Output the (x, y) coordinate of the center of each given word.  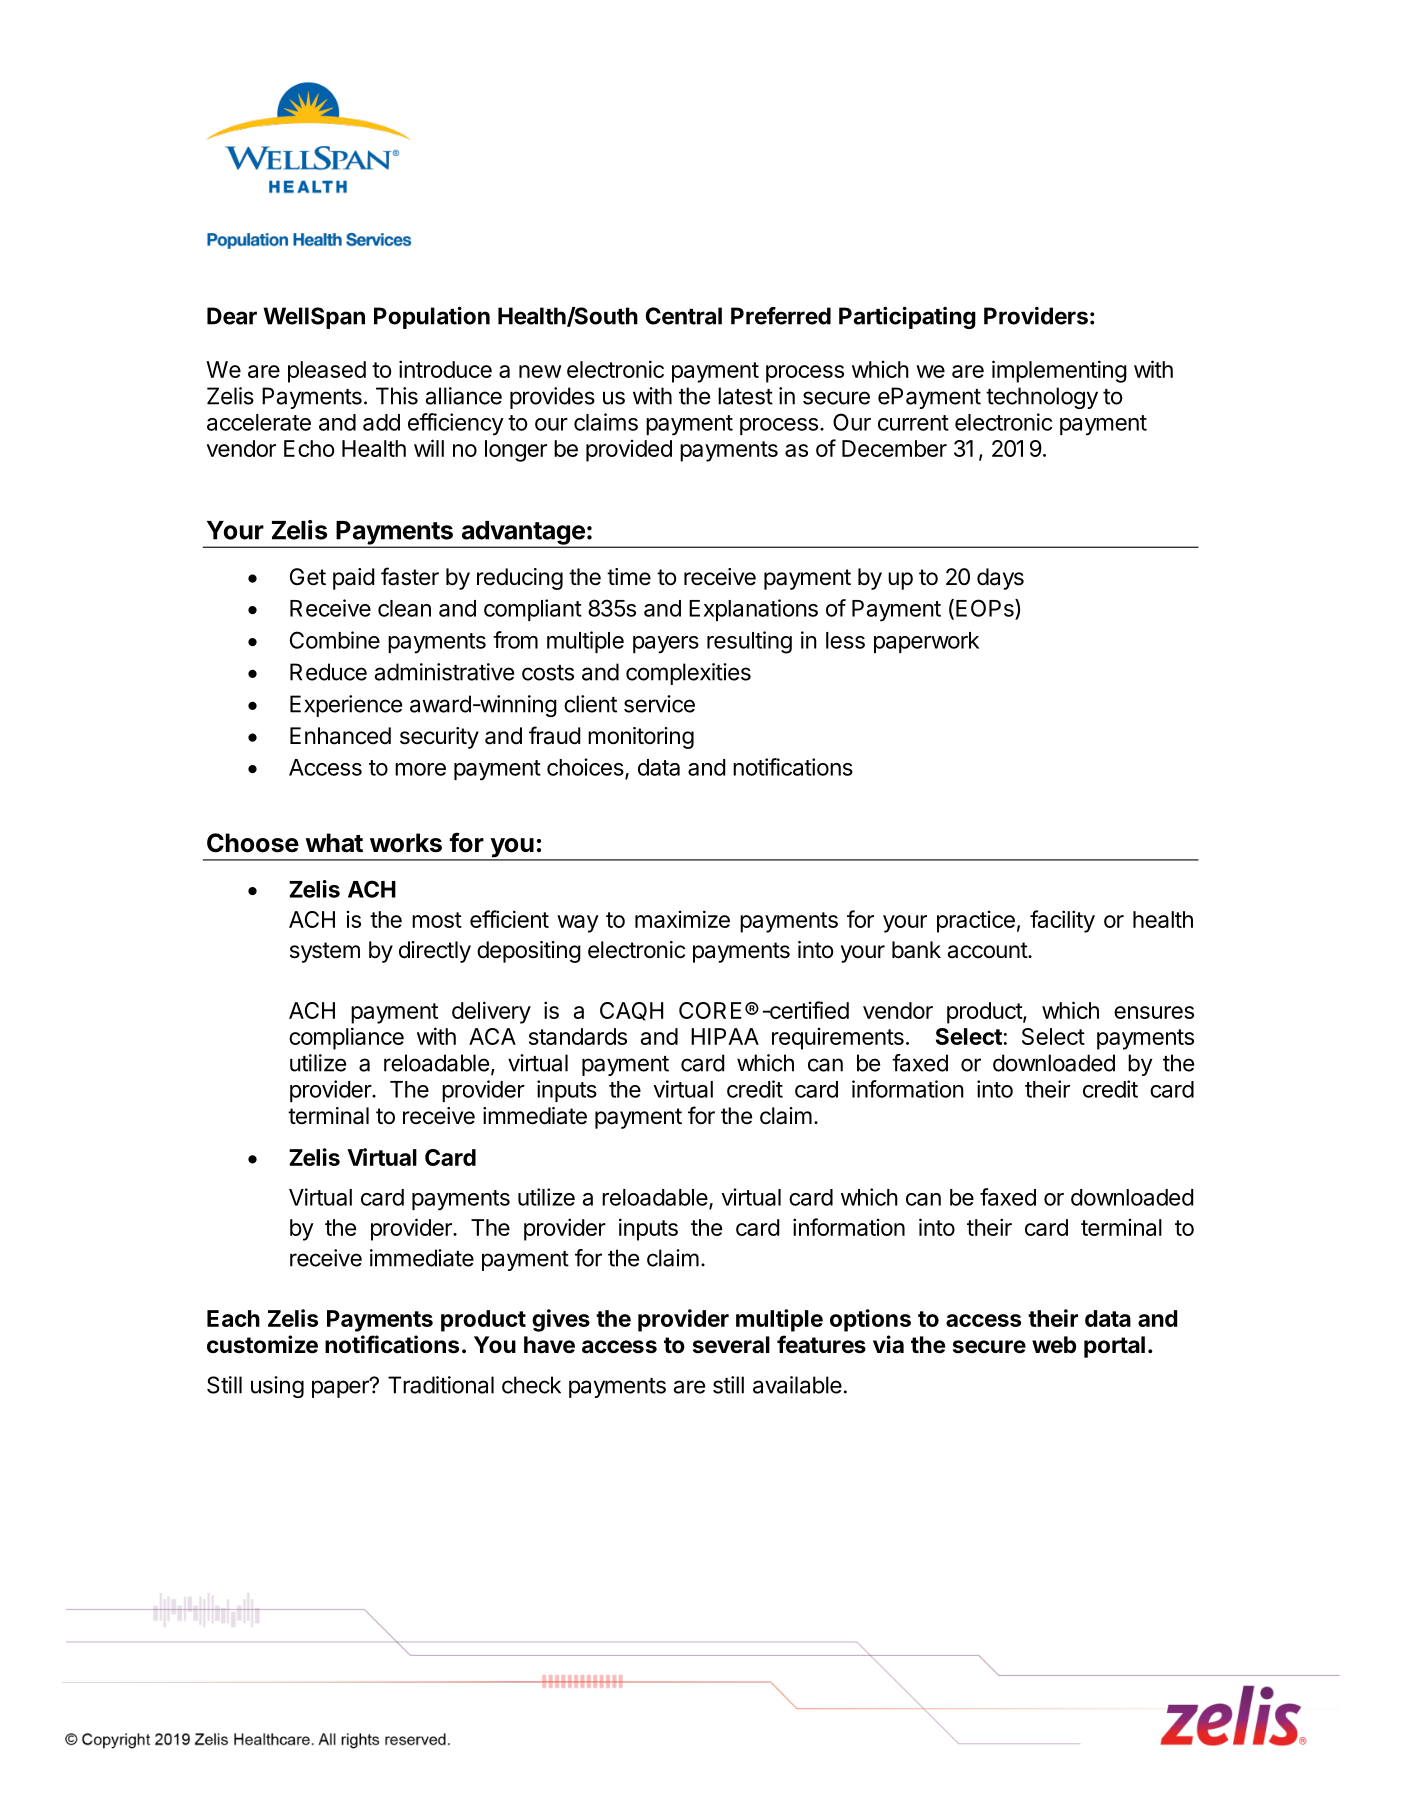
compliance (346, 1038)
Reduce (328, 672)
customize (262, 1344)
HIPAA (725, 1036)
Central (684, 316)
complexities (688, 674)
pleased (327, 372)
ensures (1154, 1012)
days (1000, 579)
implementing (1059, 371)
